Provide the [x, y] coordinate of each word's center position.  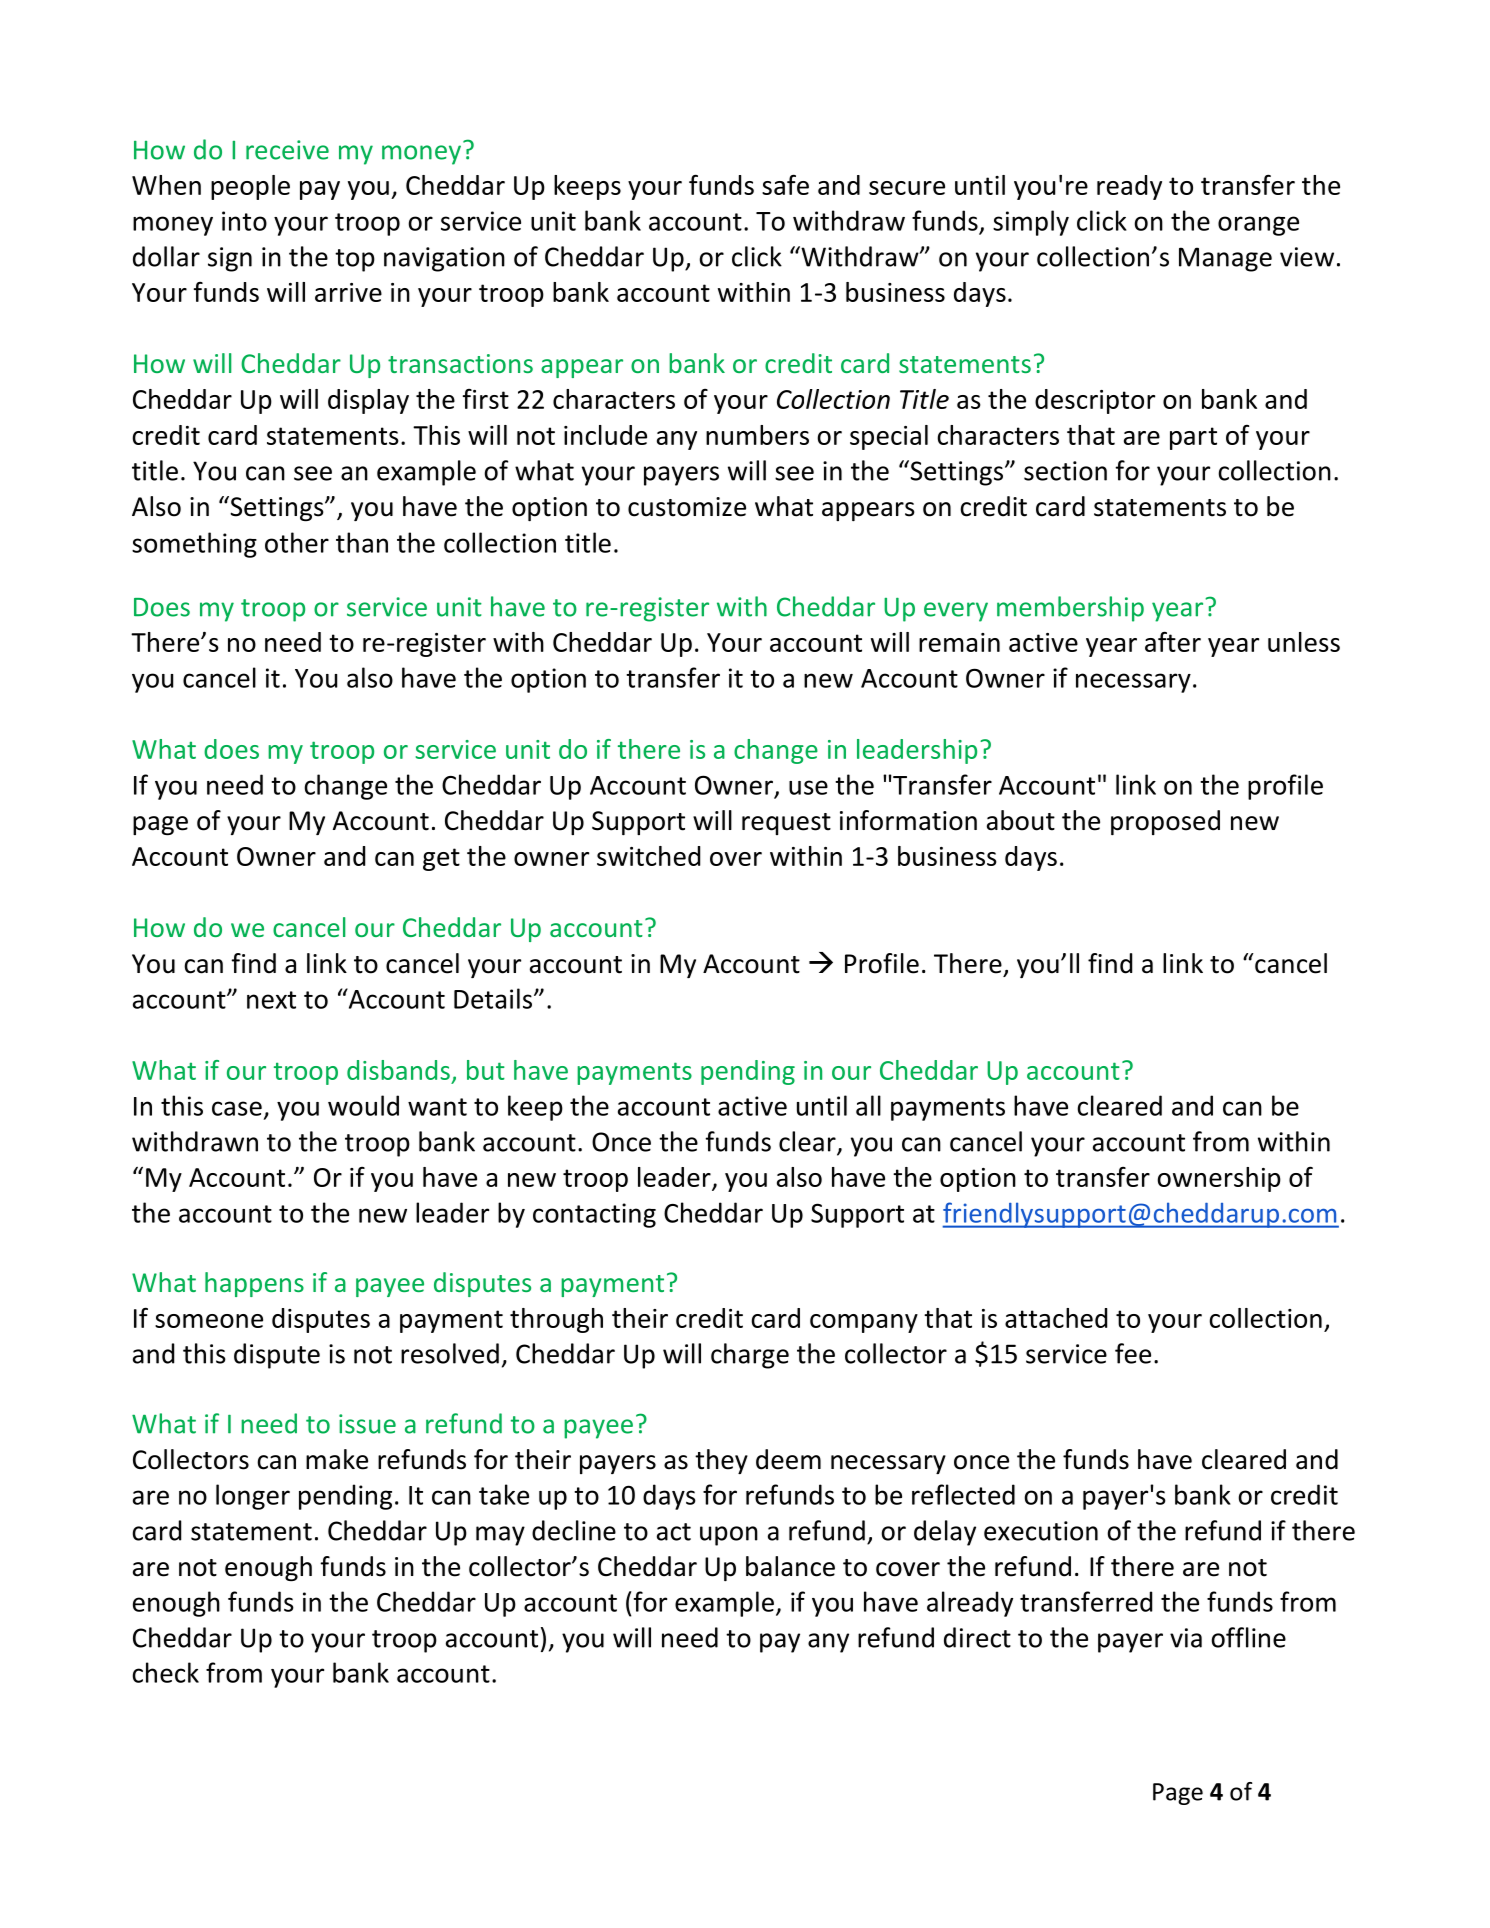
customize [687, 507]
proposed [1165, 822]
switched [648, 856]
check [165, 1672]
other [297, 542]
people [250, 187]
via [1186, 1638]
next [271, 1000]
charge [750, 1356]
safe [785, 184]
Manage [1225, 259]
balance [790, 1566]
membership [1070, 609]
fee [1133, 1353]
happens [254, 1284]
